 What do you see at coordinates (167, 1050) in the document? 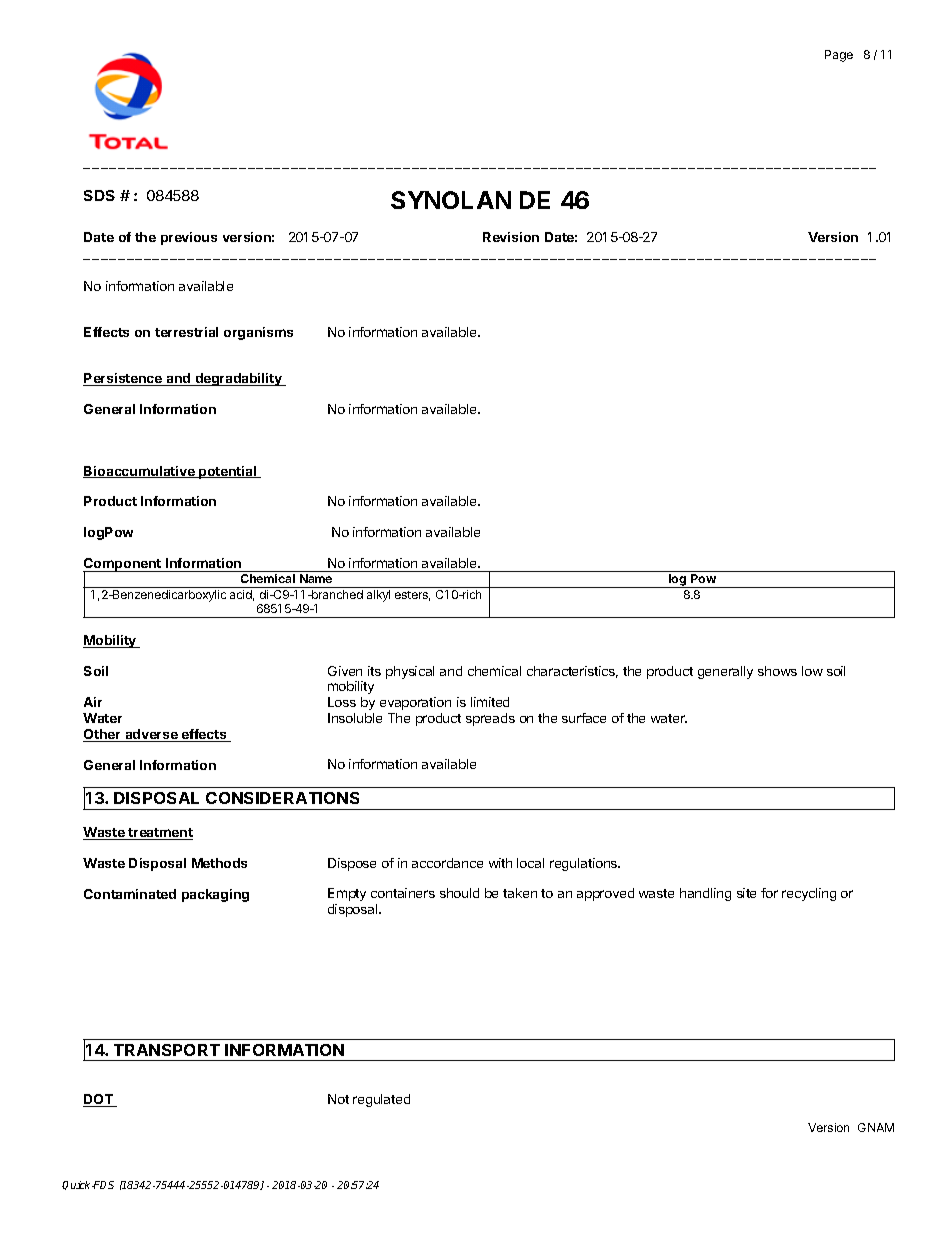
I see `TRANSPORT` at bounding box center [167, 1050].
